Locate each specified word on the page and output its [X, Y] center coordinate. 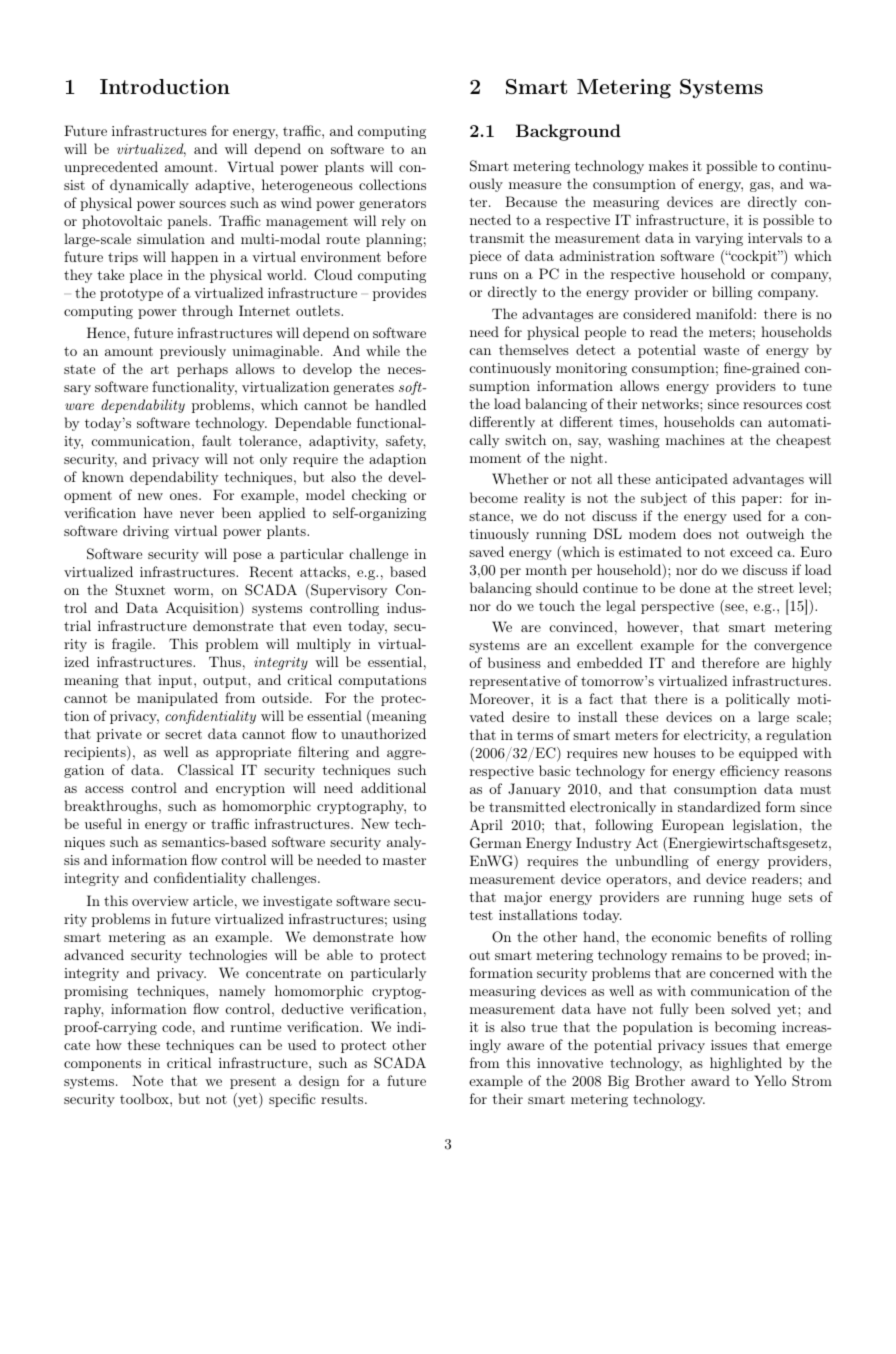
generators [392, 205]
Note [147, 1080]
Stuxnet [140, 590]
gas [761, 187]
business [514, 662]
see [734, 609]
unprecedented [111, 168]
